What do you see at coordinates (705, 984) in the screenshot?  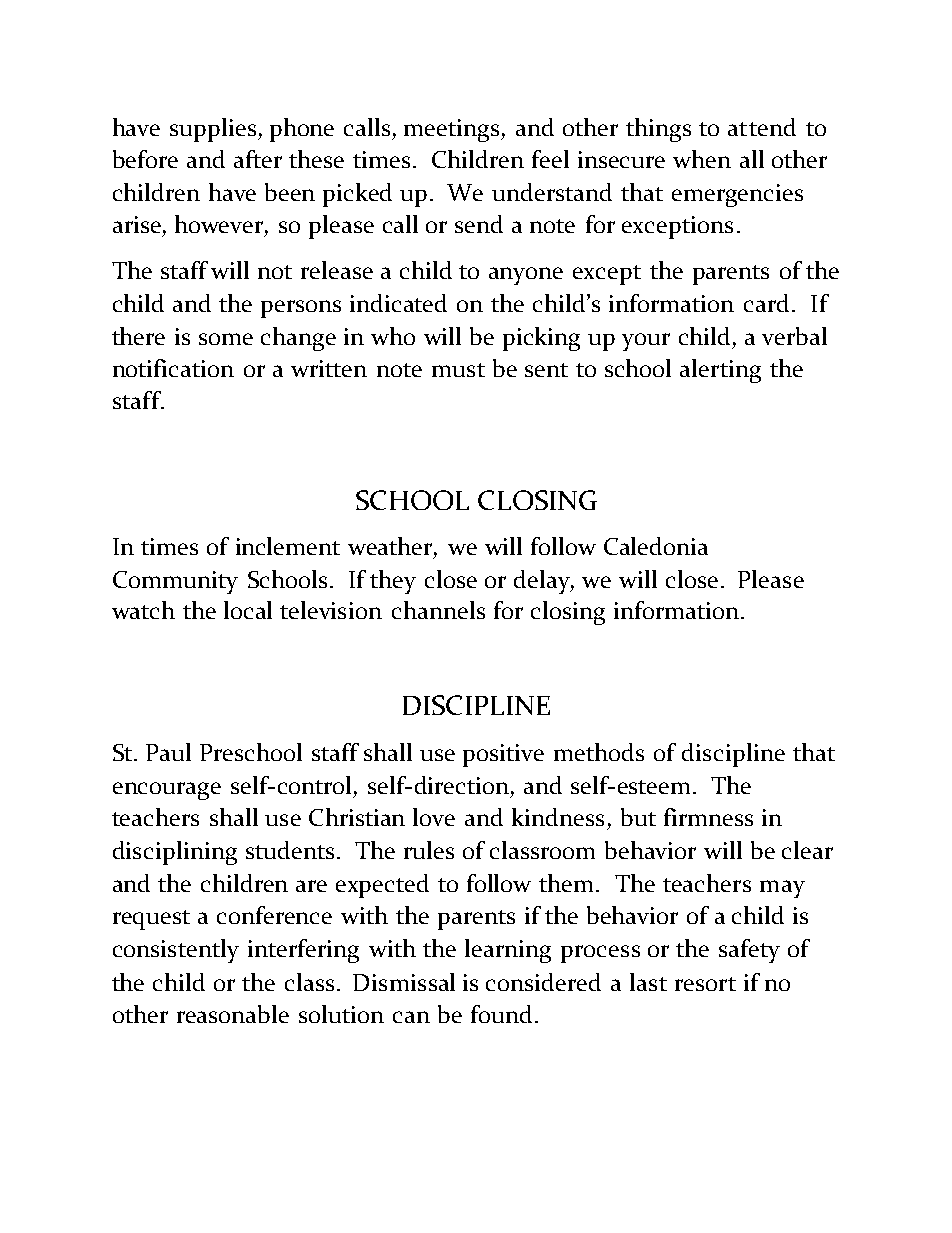 I see `resort` at bounding box center [705, 984].
